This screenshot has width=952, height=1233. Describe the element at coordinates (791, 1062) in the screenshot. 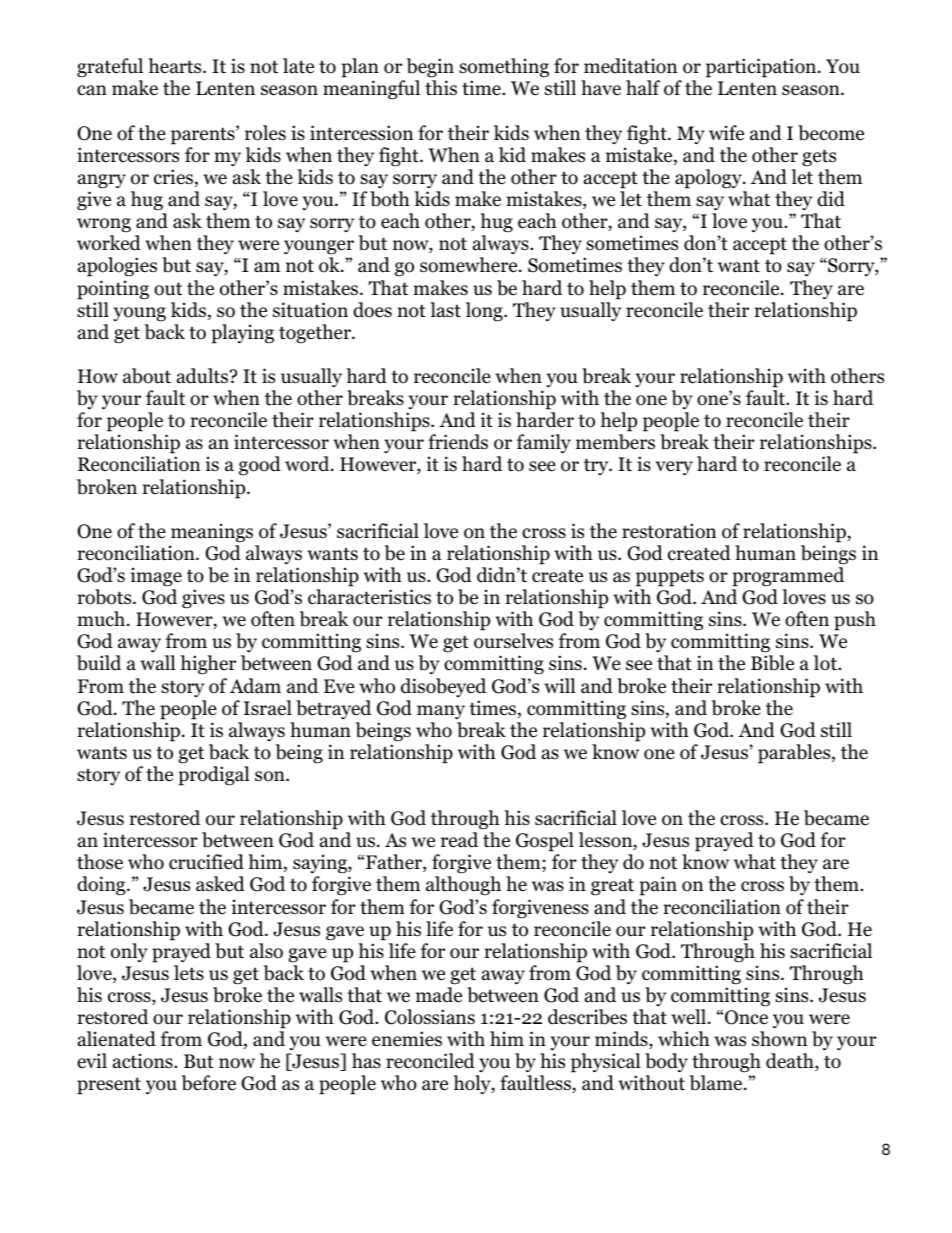

I see `death` at that location.
